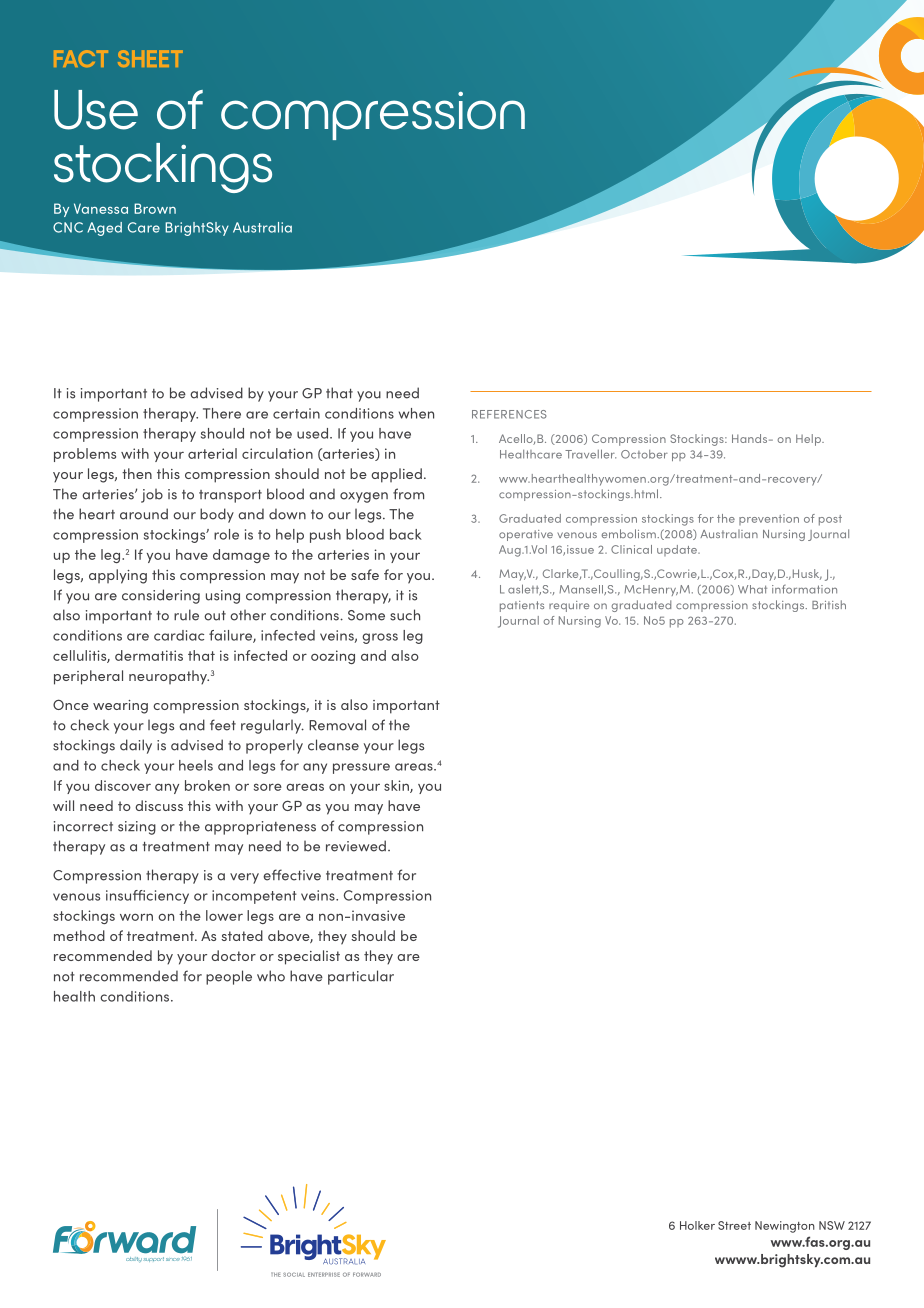 This document has width=924, height=1308. What do you see at coordinates (149, 655) in the document?
I see `dermatitis` at bounding box center [149, 655].
